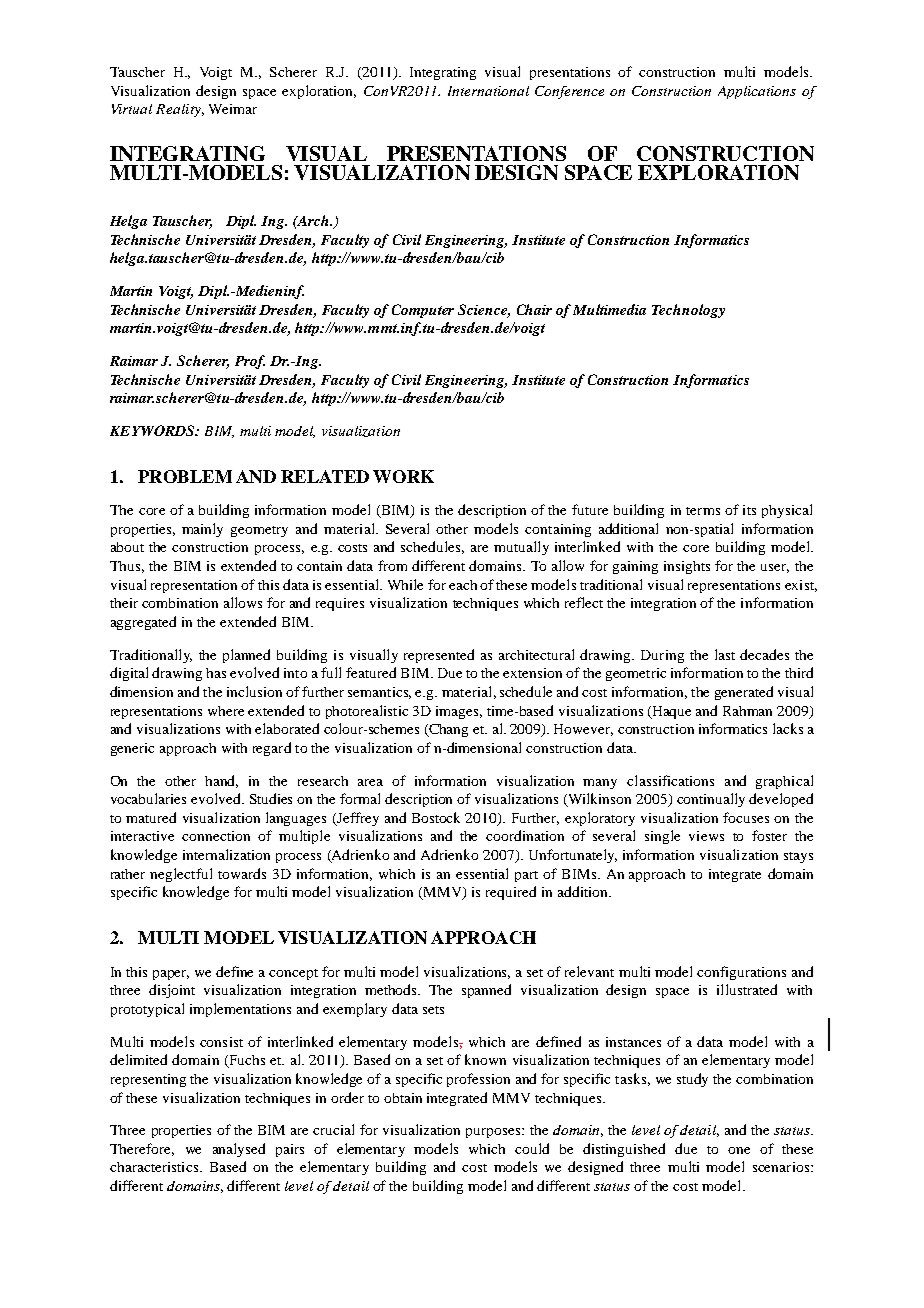 Image resolution: width=924 pixels, height=1308 pixels. What do you see at coordinates (239, 1150) in the screenshot?
I see `analysed` at bounding box center [239, 1150].
